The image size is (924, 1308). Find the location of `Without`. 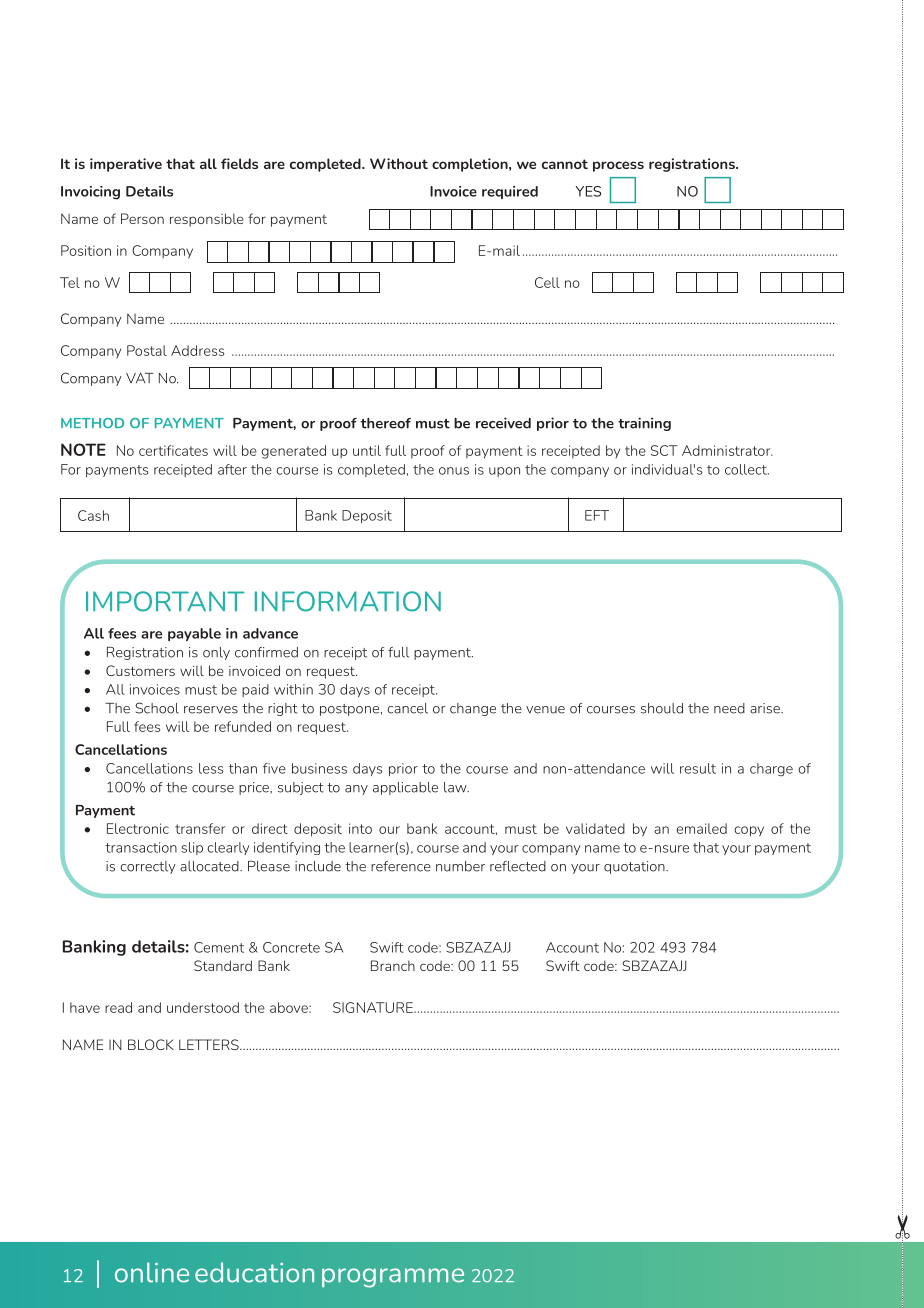

Without is located at coordinates (399, 163).
